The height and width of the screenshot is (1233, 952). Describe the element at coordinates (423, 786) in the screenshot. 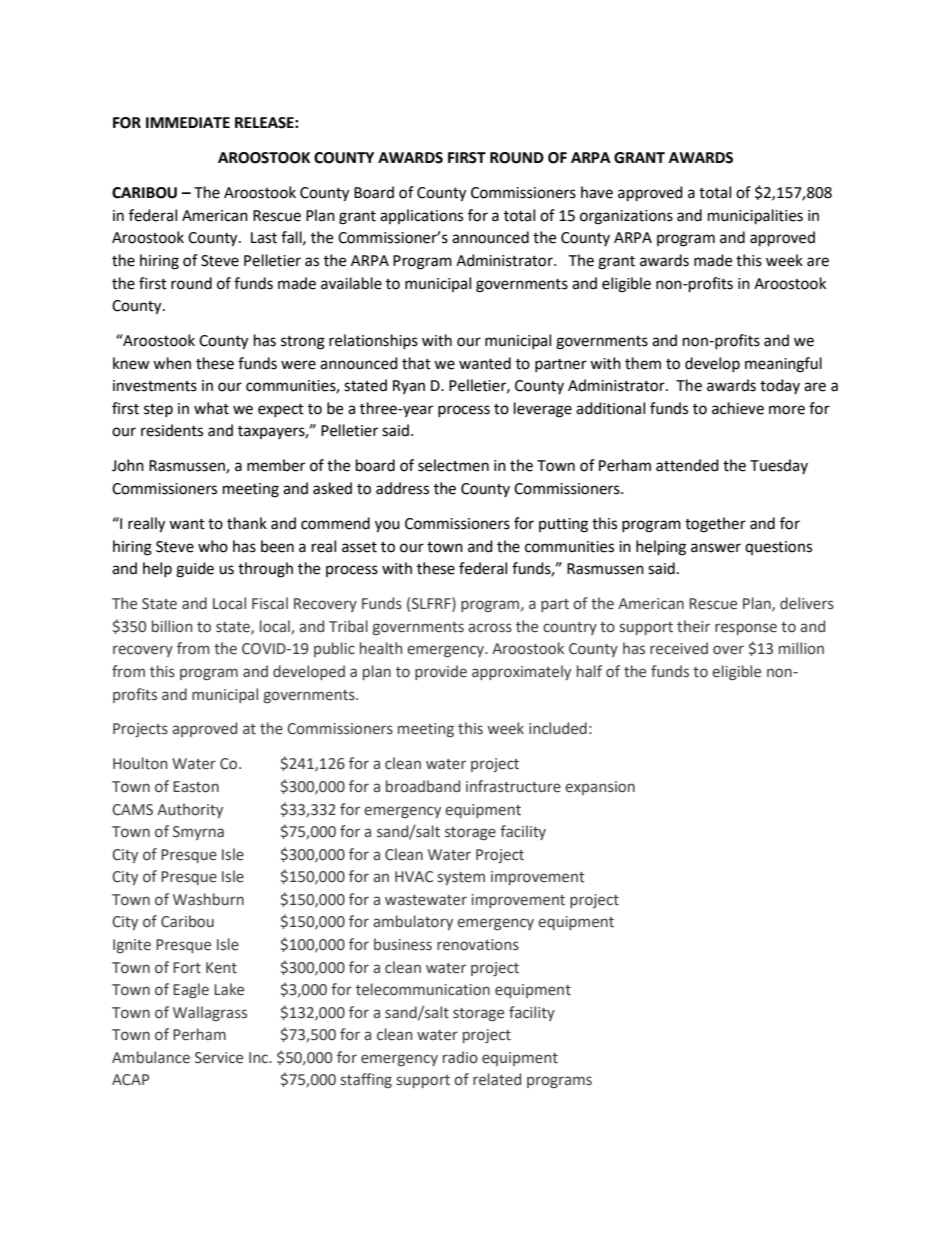

I see `broadband` at that location.
